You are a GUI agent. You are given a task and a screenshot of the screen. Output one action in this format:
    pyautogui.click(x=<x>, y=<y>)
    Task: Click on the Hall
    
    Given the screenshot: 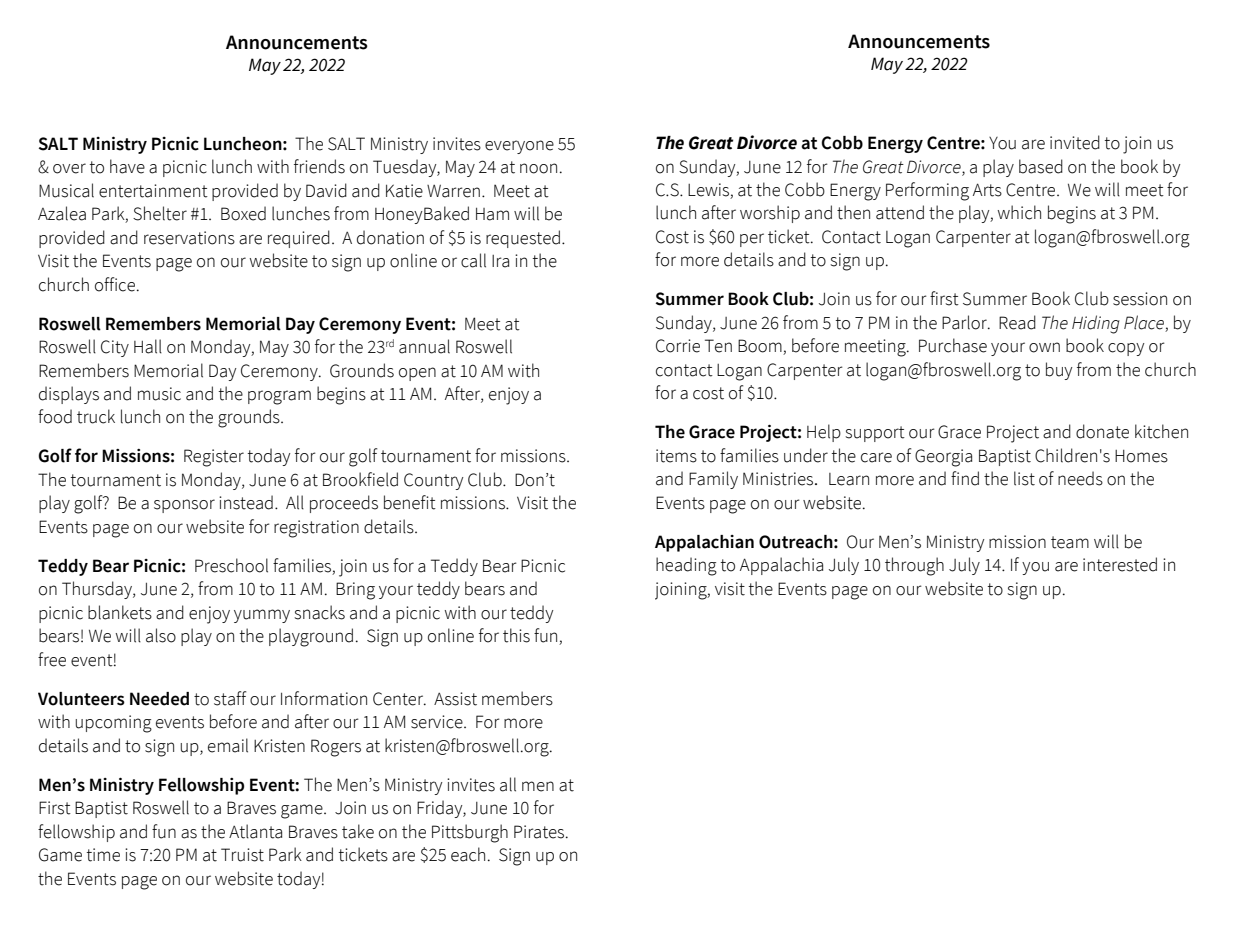 What is the action you would take?
    pyautogui.click(x=148, y=346)
